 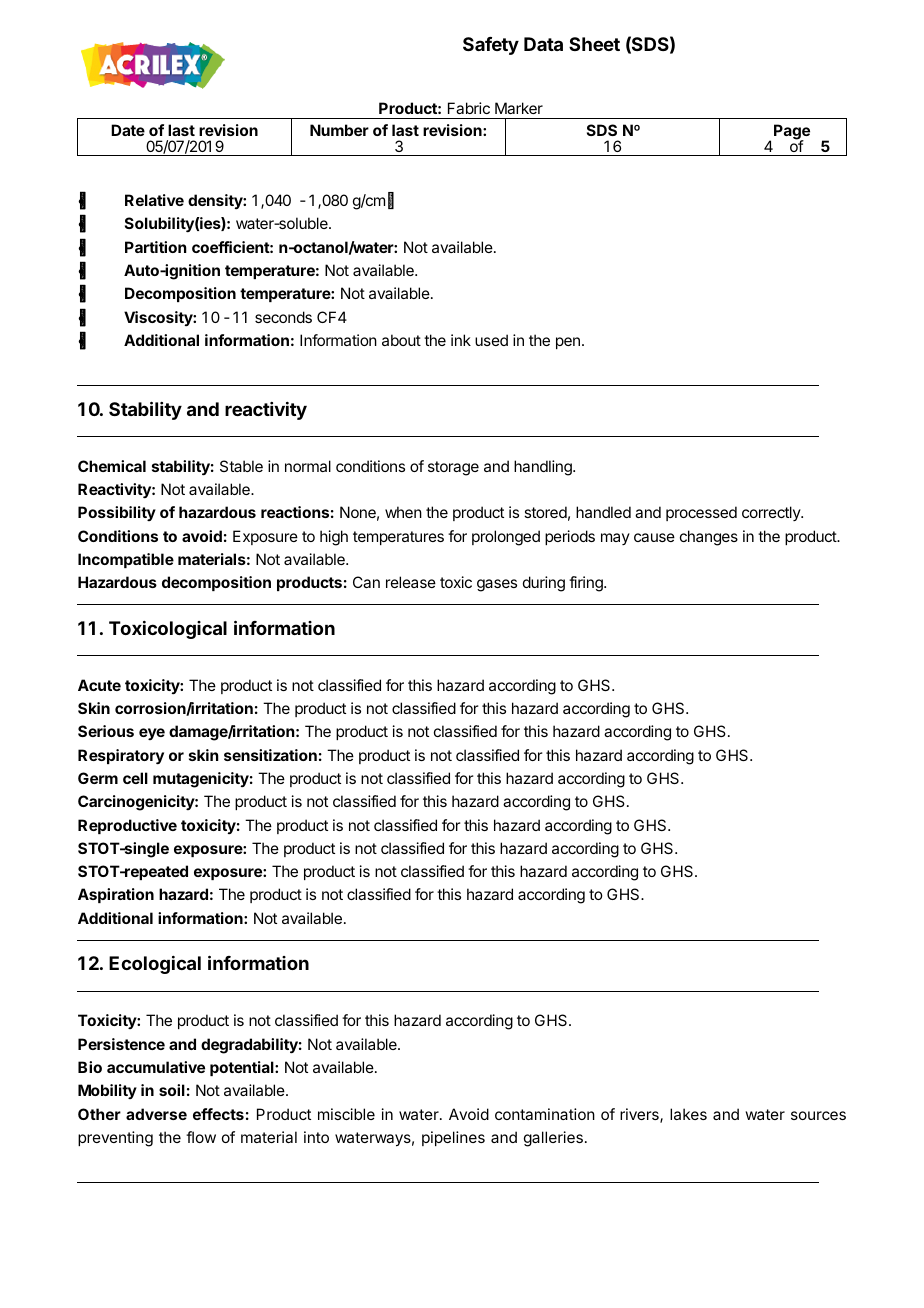 I want to click on sensitization, so click(x=270, y=755).
